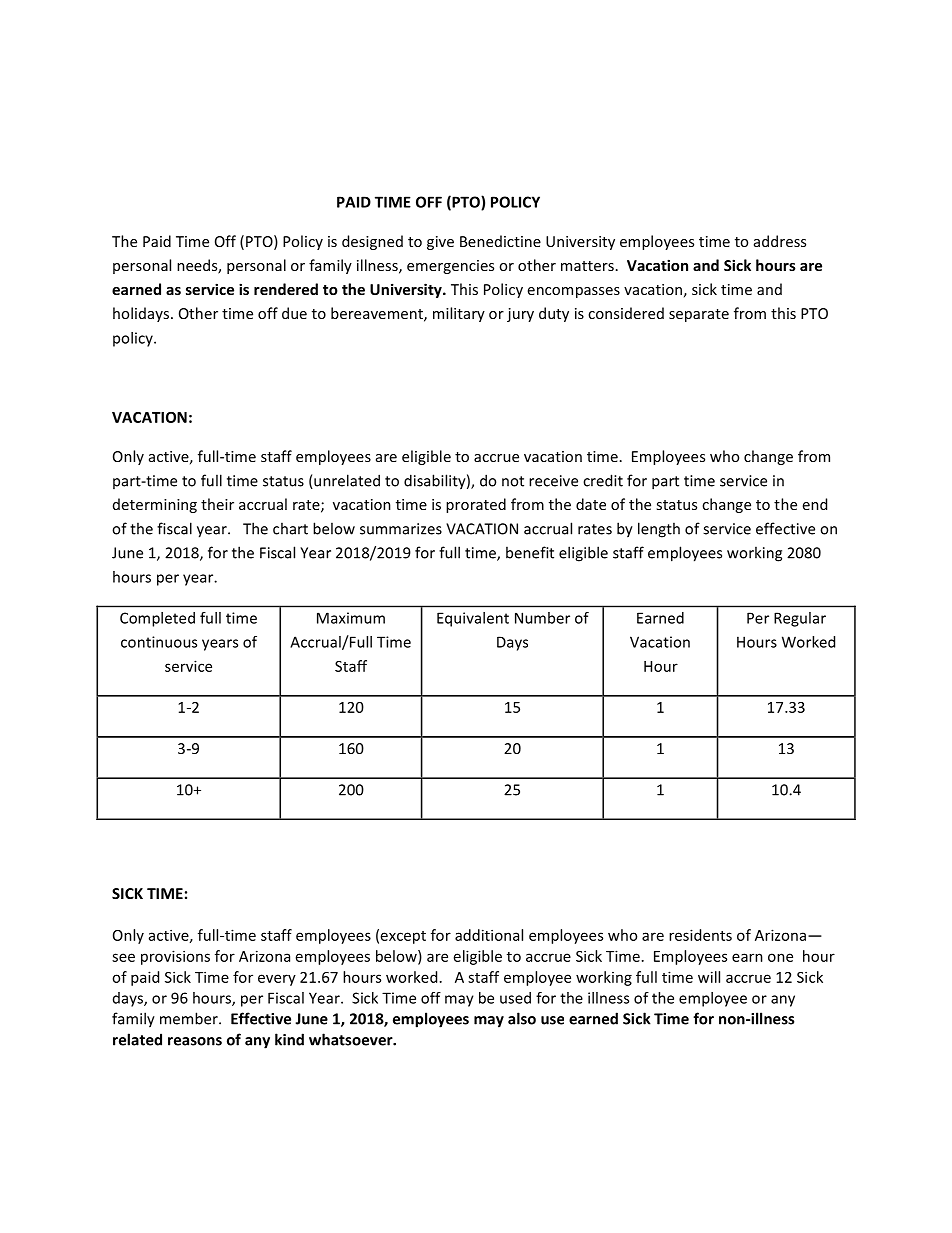 Image resolution: width=952 pixels, height=1233 pixels. I want to click on member, so click(190, 1018).
